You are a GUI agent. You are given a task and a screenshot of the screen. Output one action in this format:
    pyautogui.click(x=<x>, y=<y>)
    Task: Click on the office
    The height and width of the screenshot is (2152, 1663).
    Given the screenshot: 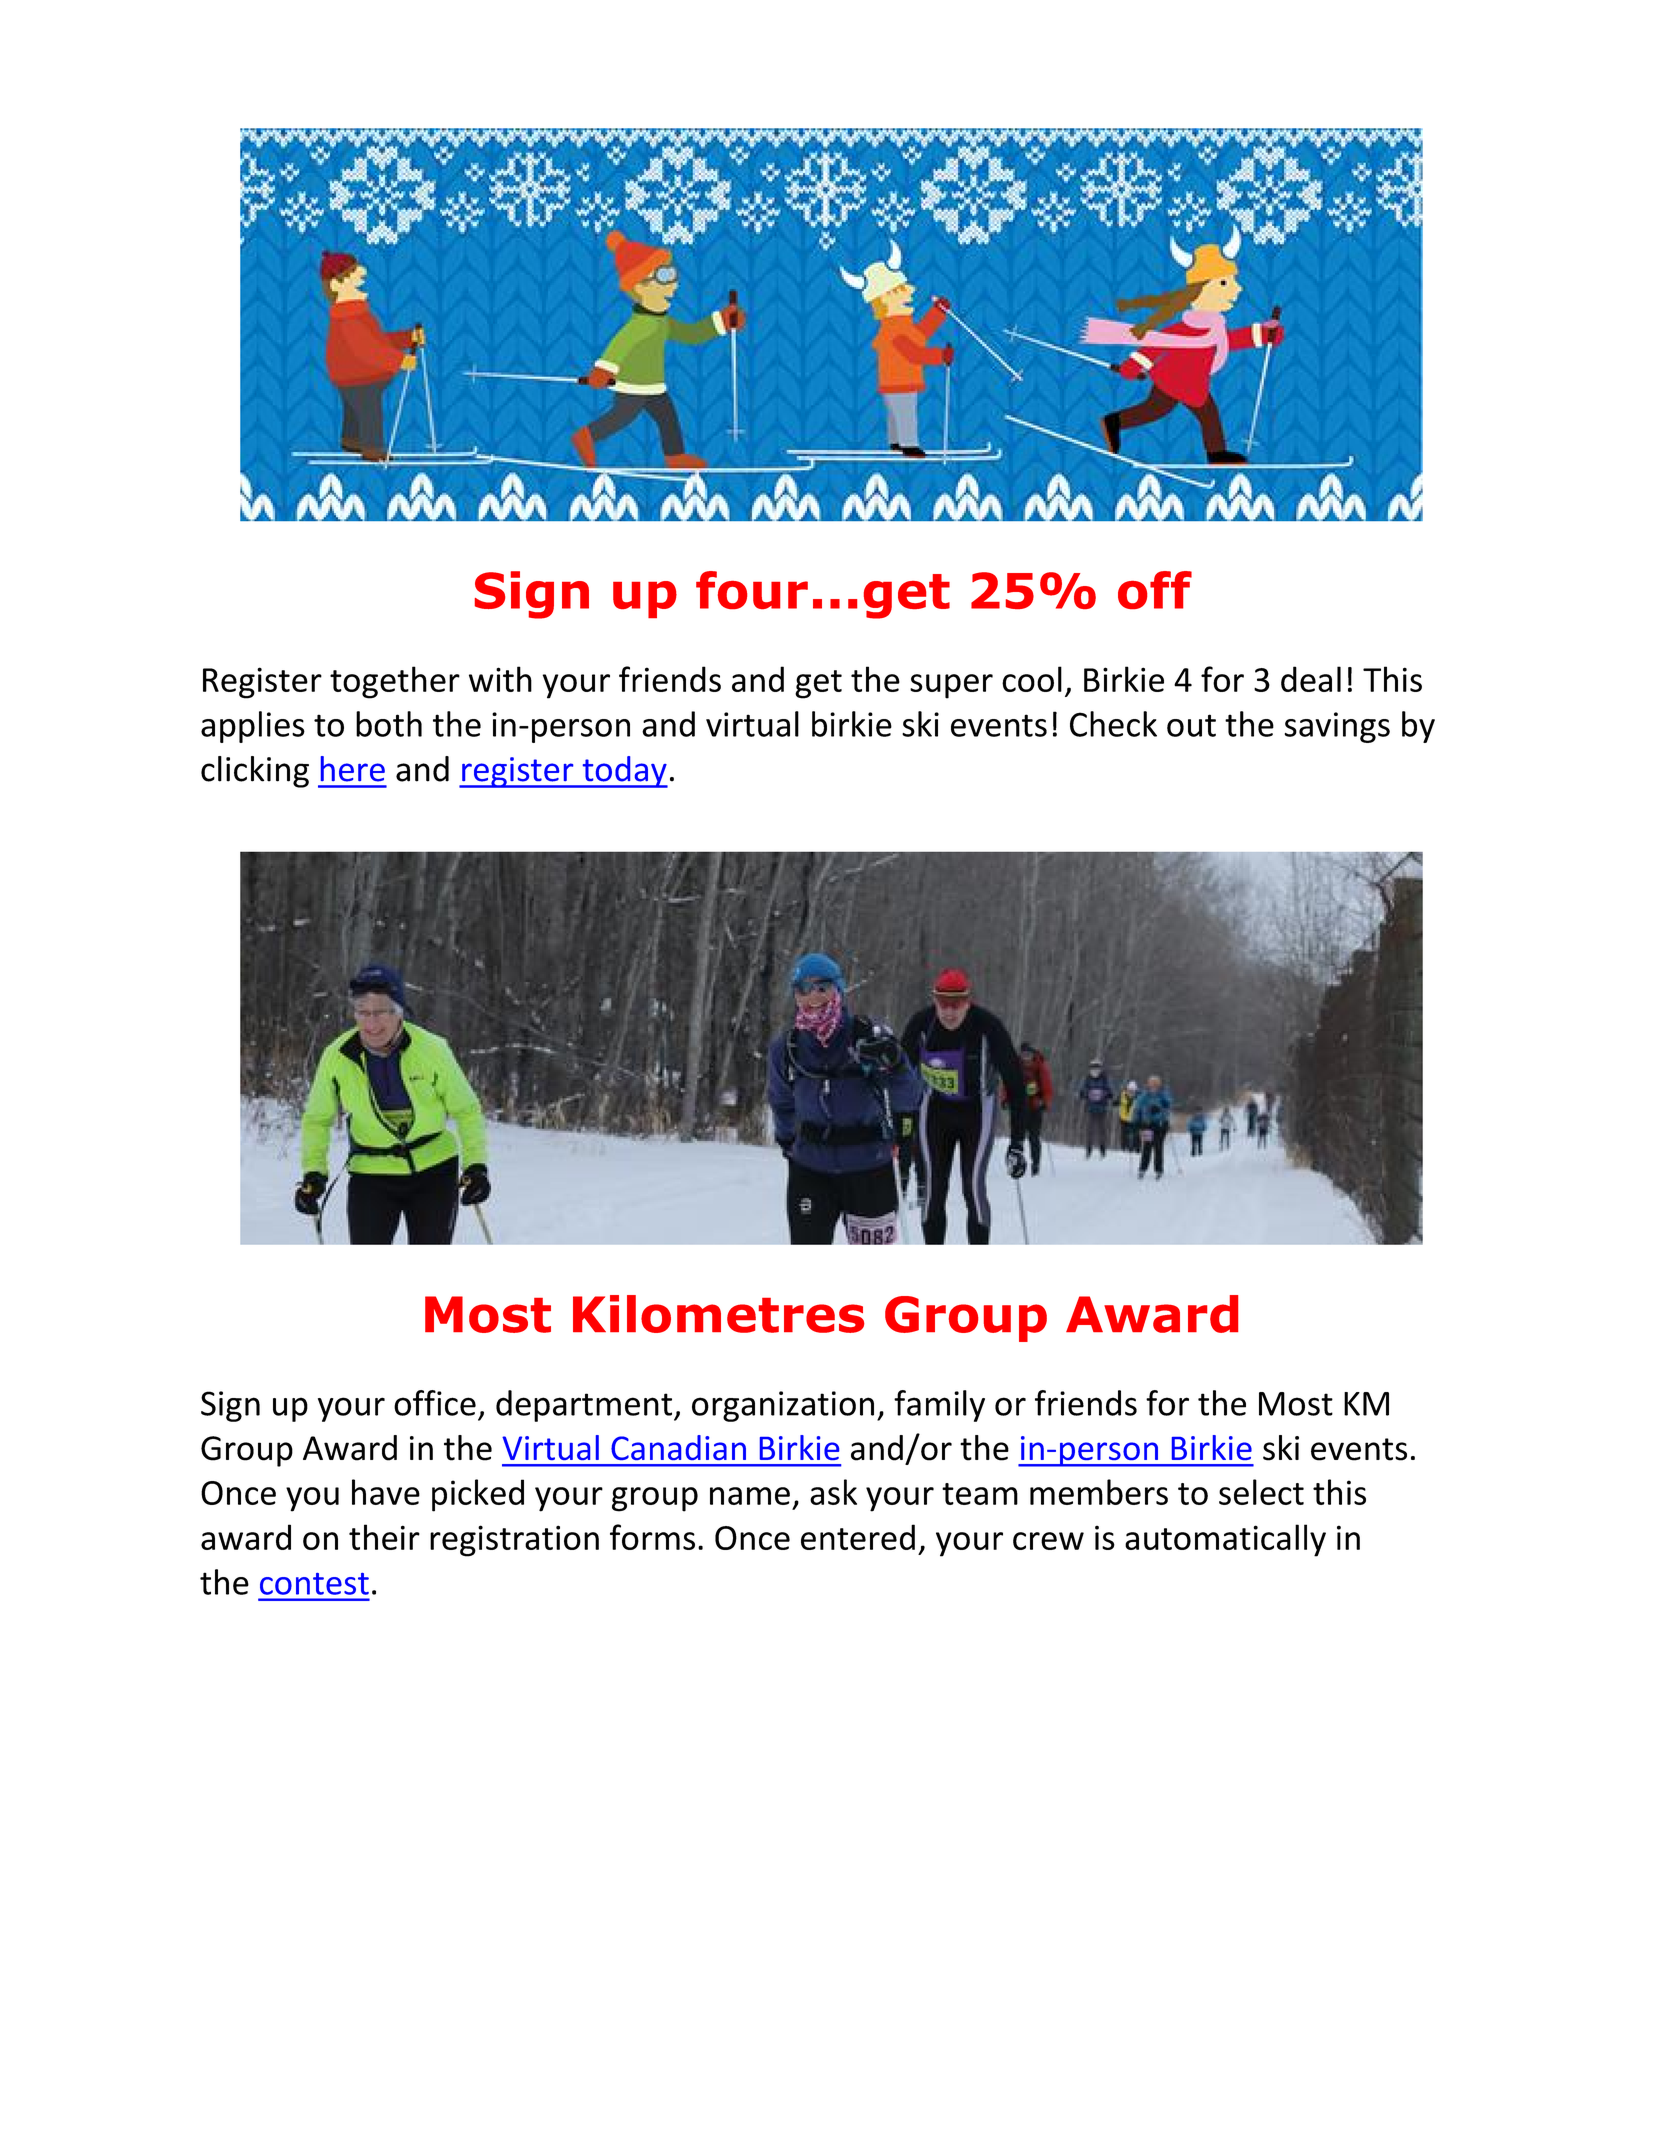 What is the action you would take?
    pyautogui.click(x=435, y=1403)
